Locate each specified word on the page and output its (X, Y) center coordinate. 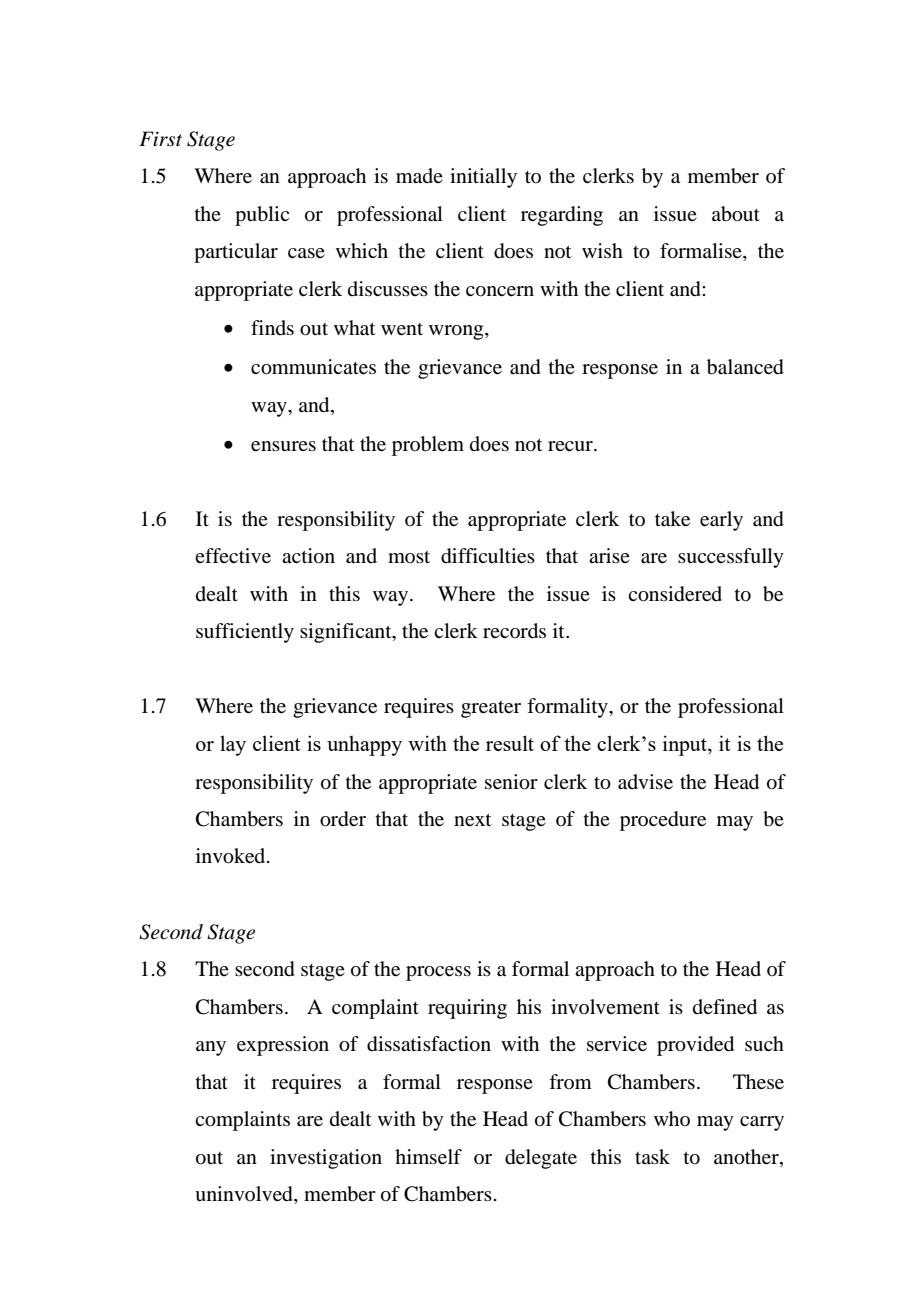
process (438, 973)
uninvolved (245, 1195)
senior (511, 782)
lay (233, 745)
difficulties (488, 556)
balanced (745, 367)
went (402, 329)
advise (645, 782)
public (262, 216)
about (736, 214)
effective (233, 556)
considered (675, 594)
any (211, 1048)
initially (483, 178)
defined (725, 1007)
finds (272, 327)
